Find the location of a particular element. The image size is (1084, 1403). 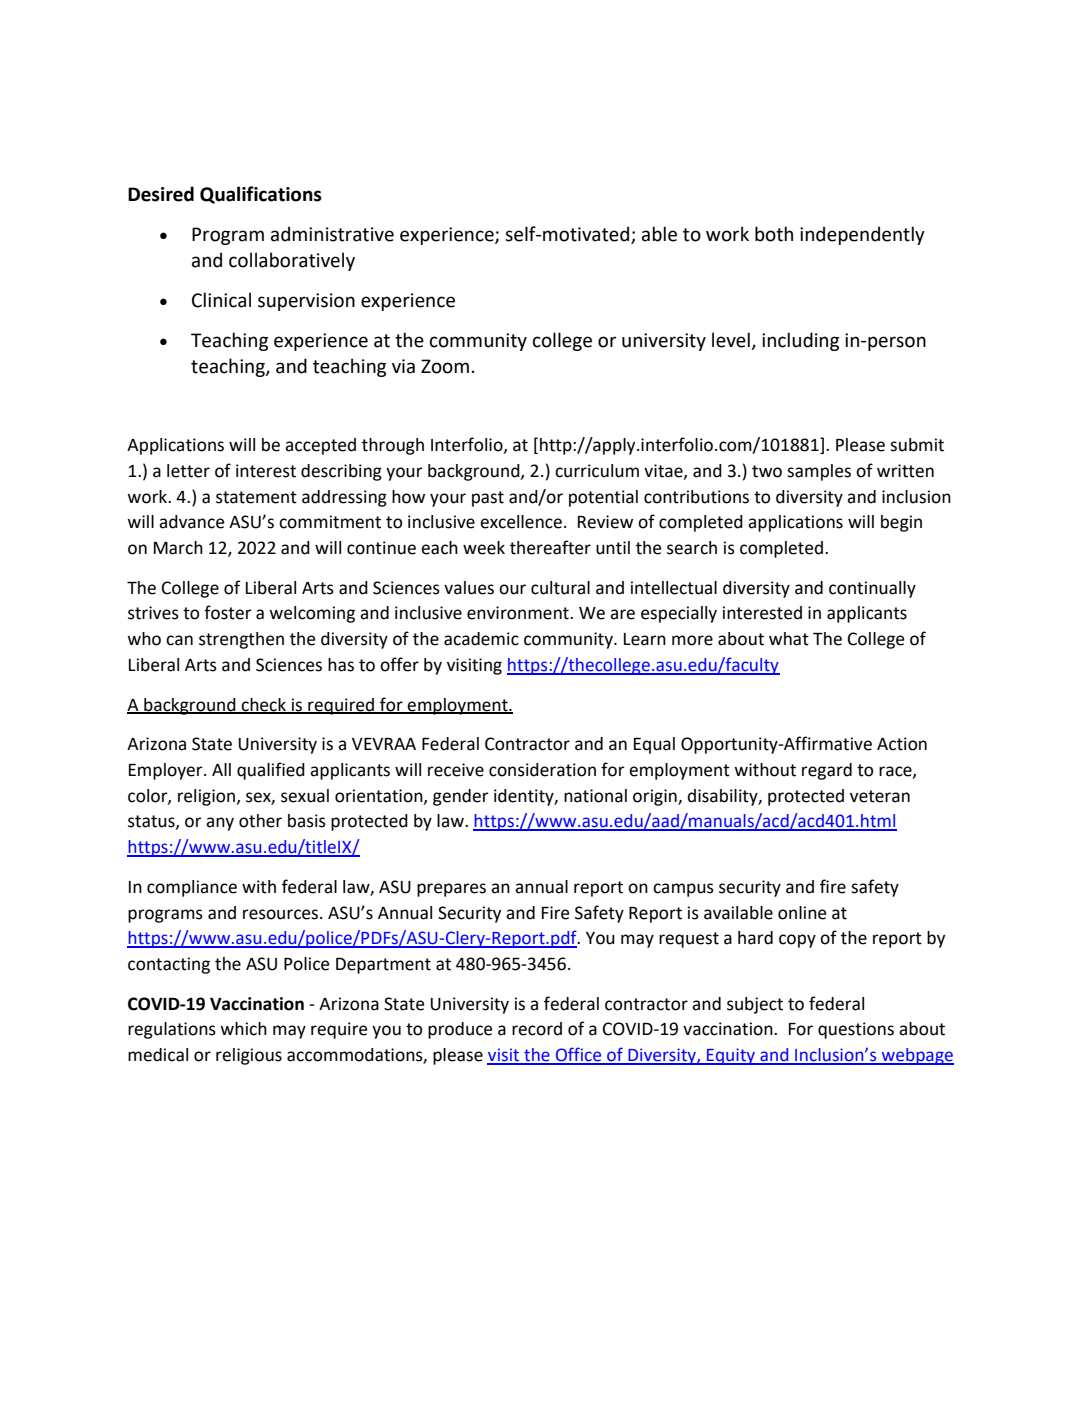

independently is located at coordinates (862, 235).
